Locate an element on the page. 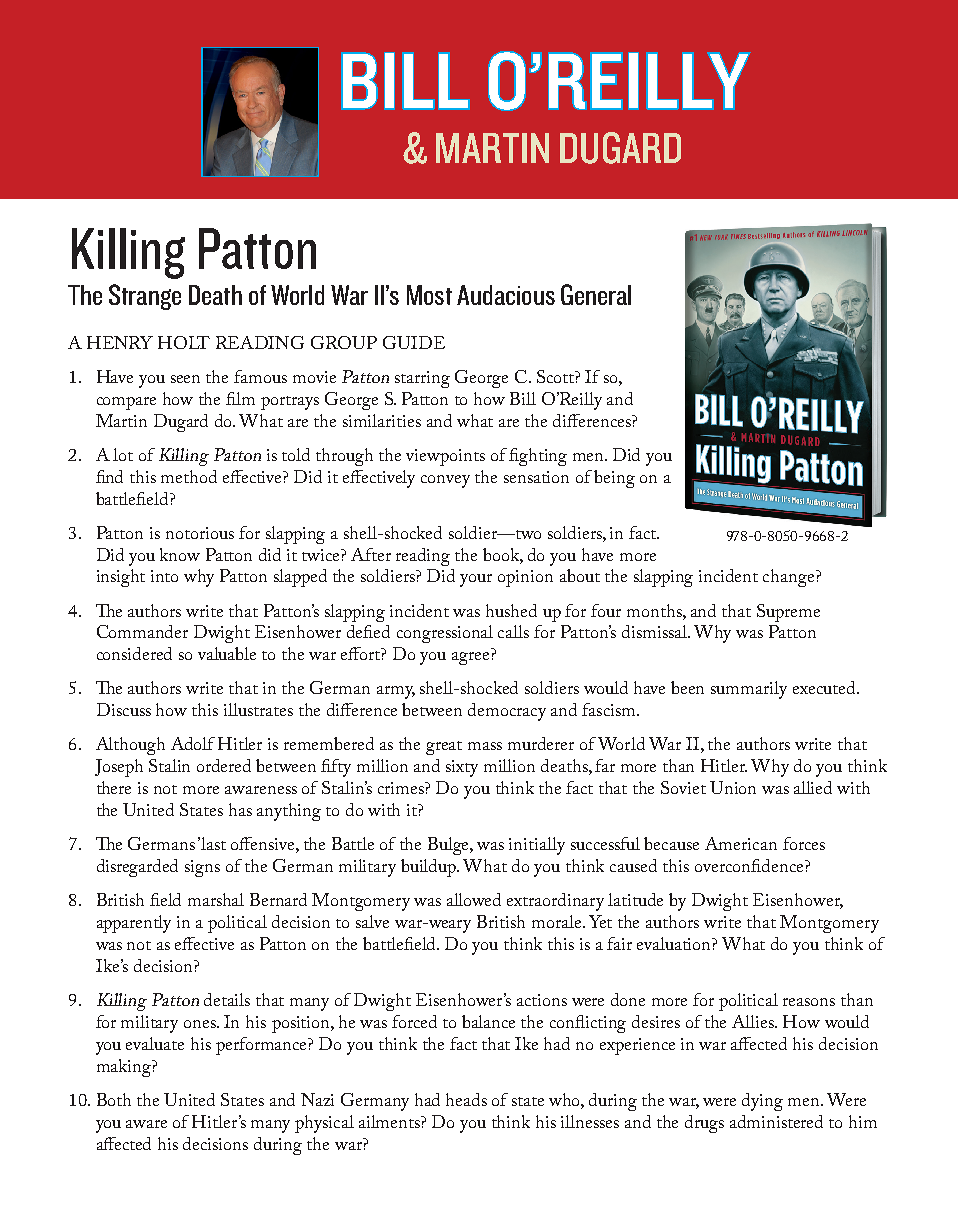 This document has width=958, height=1232. summarily is located at coordinates (749, 690).
